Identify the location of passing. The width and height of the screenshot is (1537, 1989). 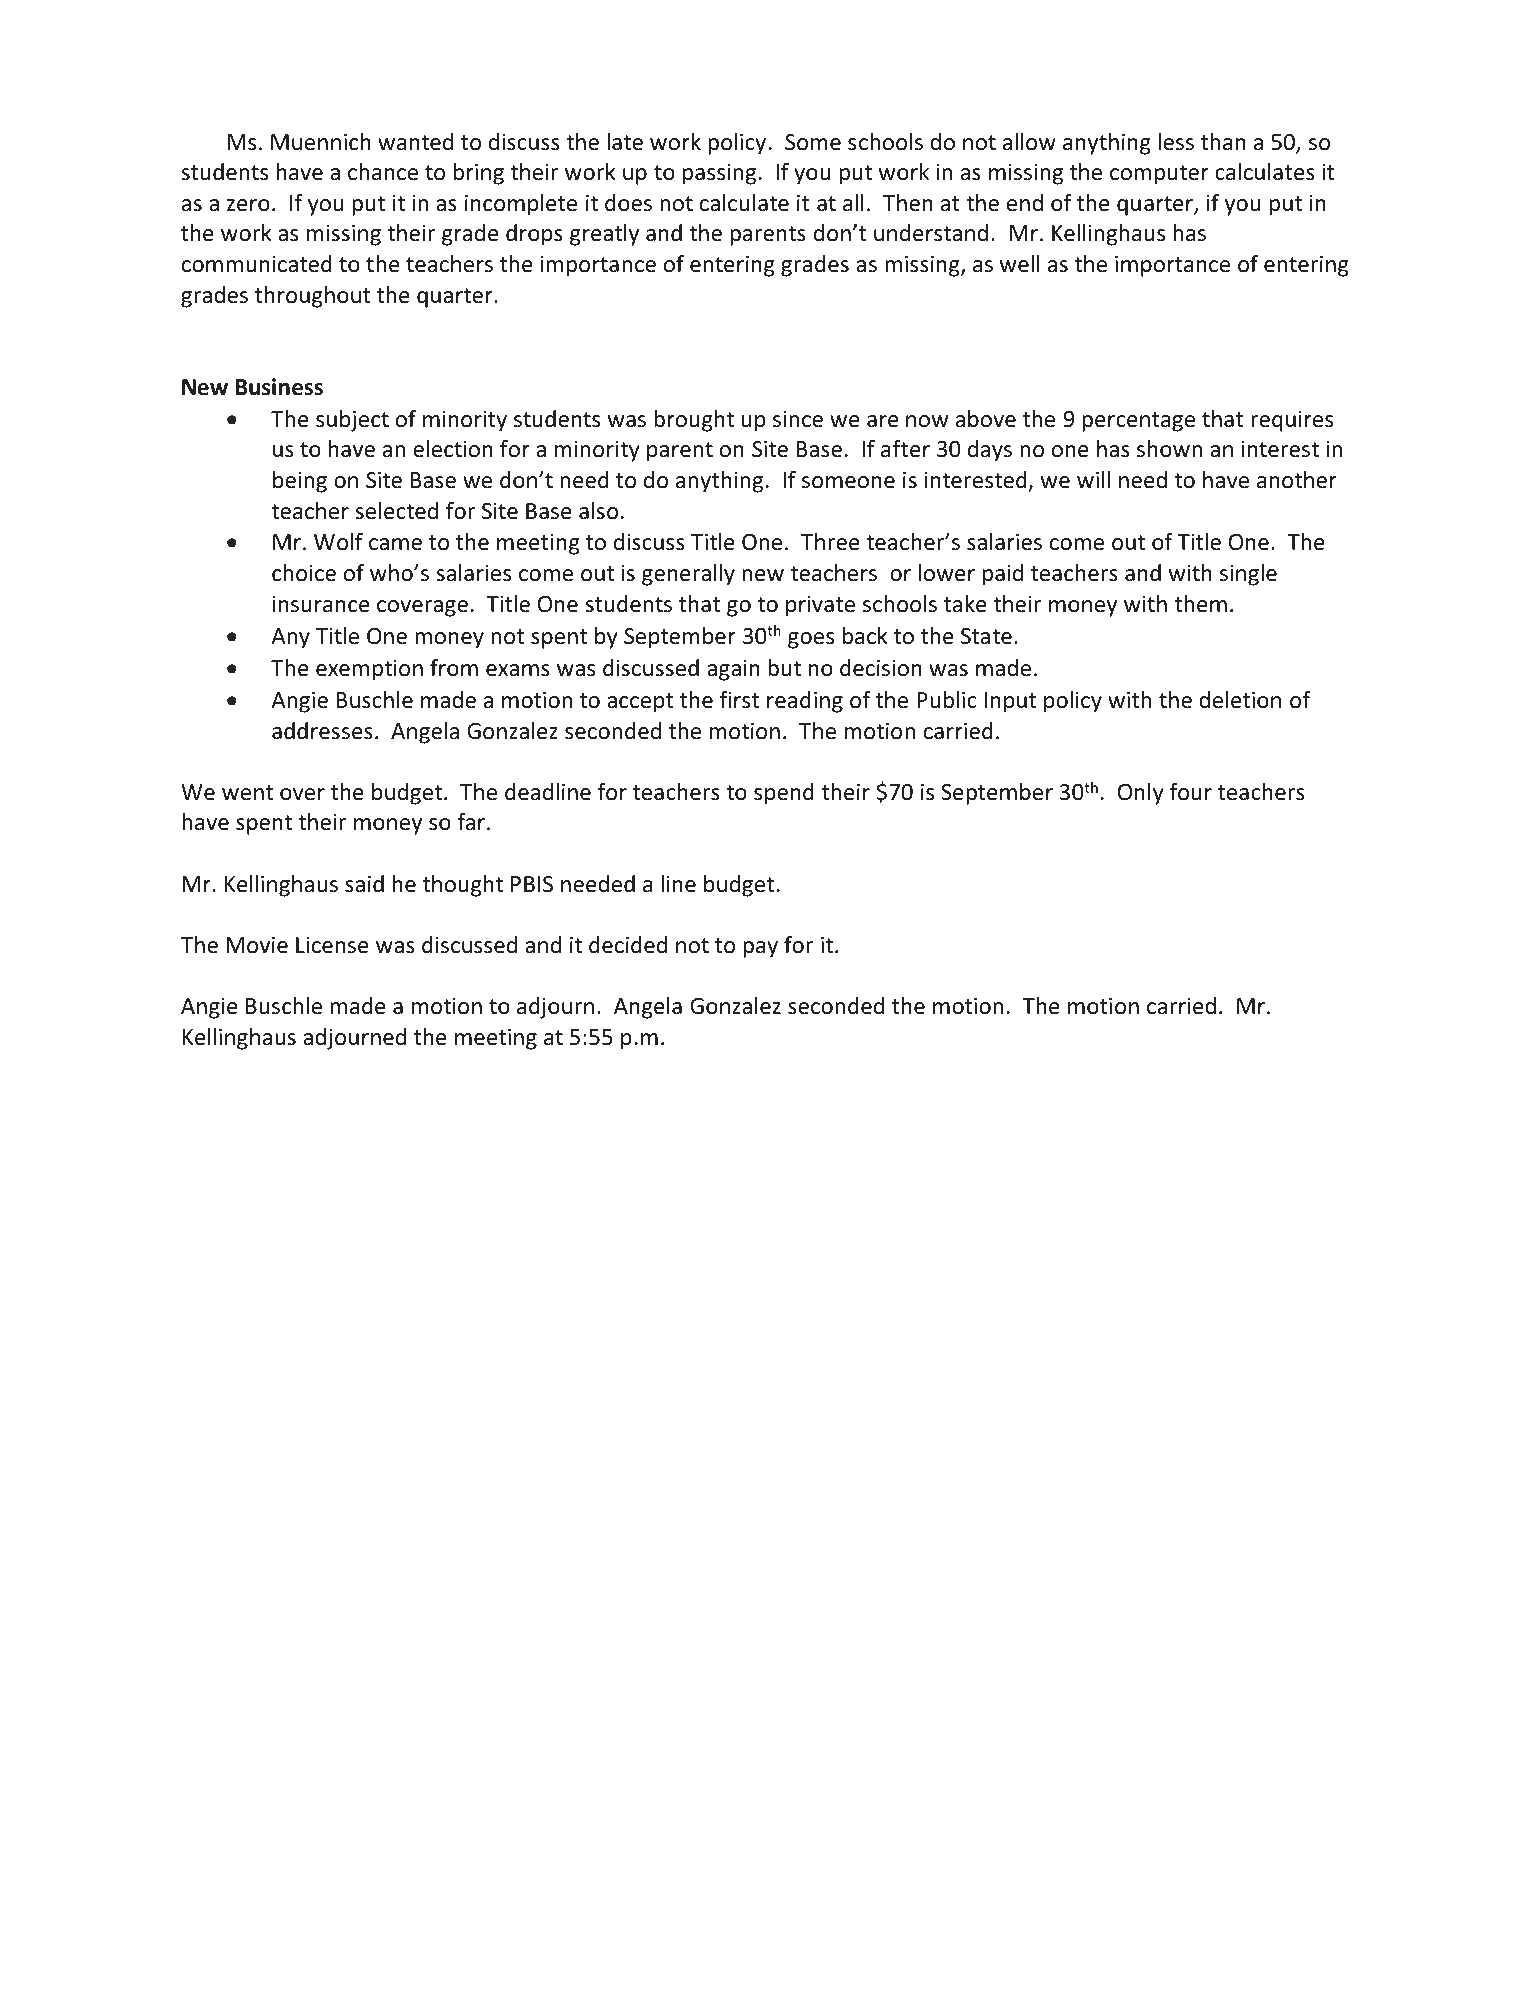
(719, 174).
